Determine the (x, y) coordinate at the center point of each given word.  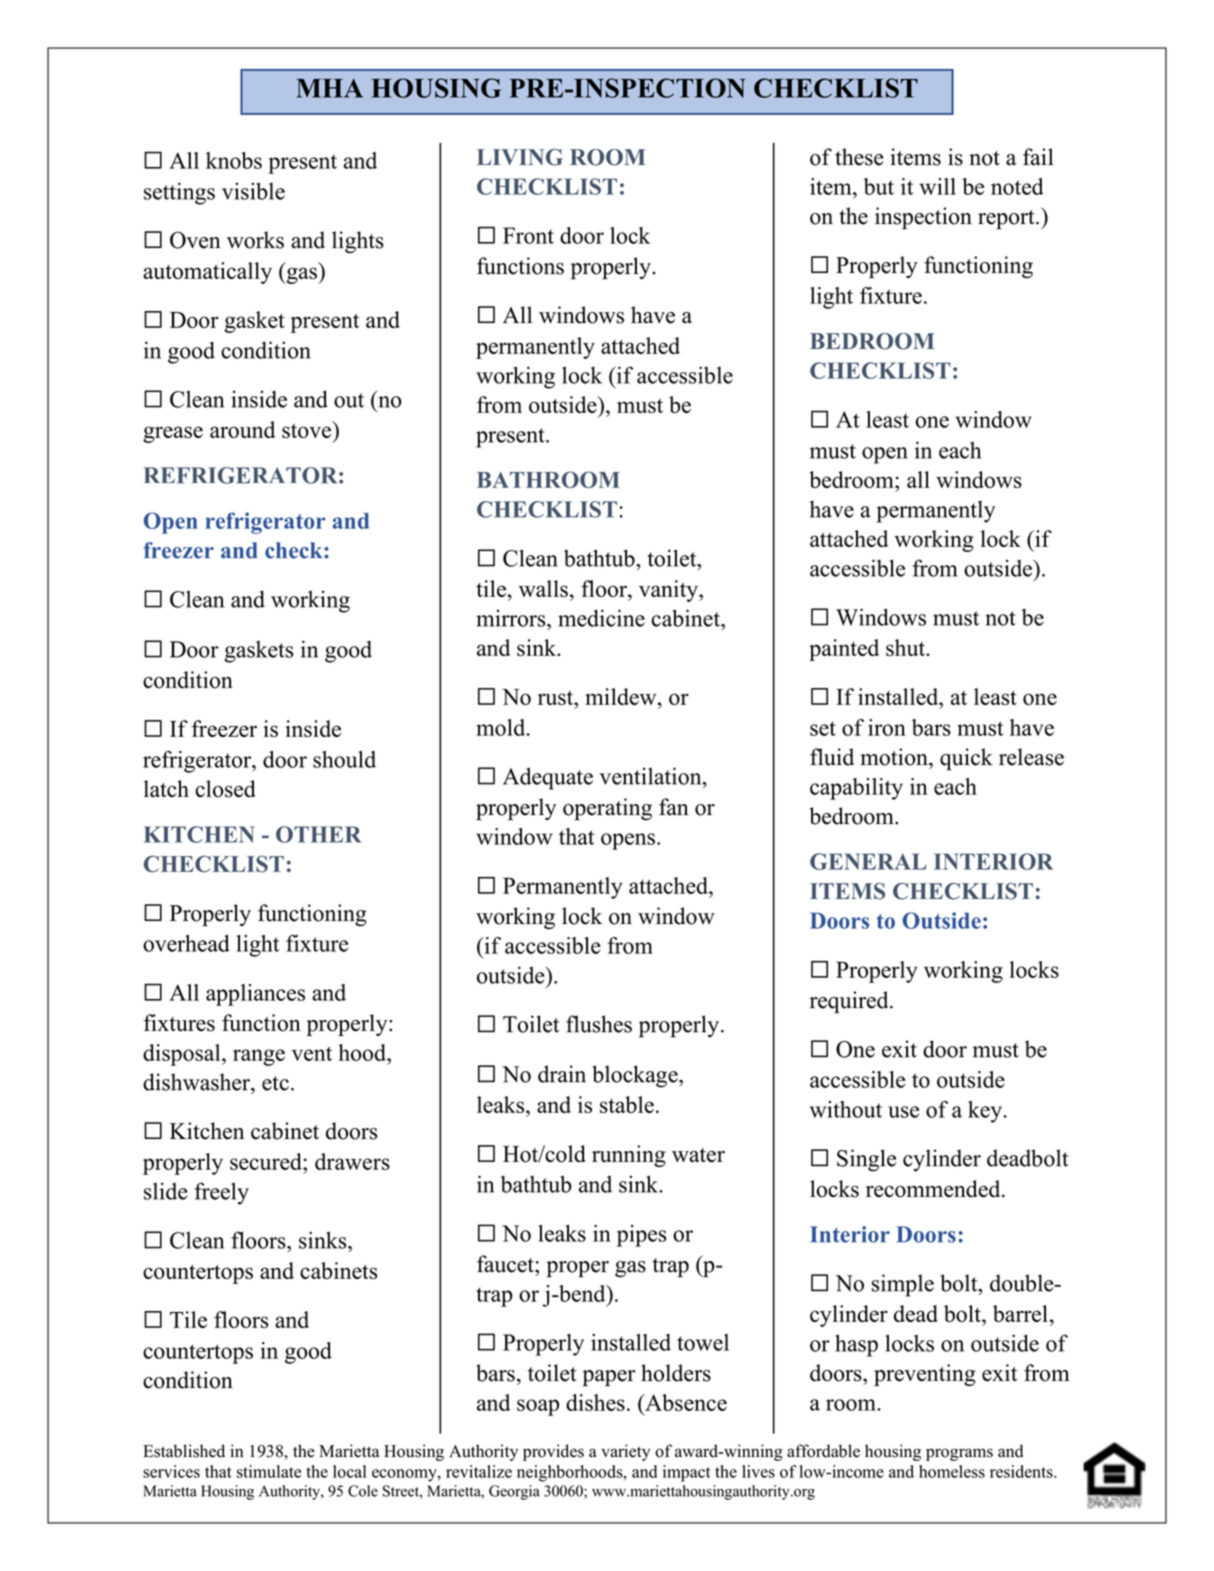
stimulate (269, 1471)
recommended (934, 1189)
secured (267, 1161)
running (629, 1156)
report (1007, 220)
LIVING (520, 157)
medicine (601, 618)
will (937, 186)
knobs (234, 160)
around (242, 429)
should (344, 759)
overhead (186, 943)
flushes (599, 1024)
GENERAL (868, 861)
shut (906, 647)
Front (528, 235)
